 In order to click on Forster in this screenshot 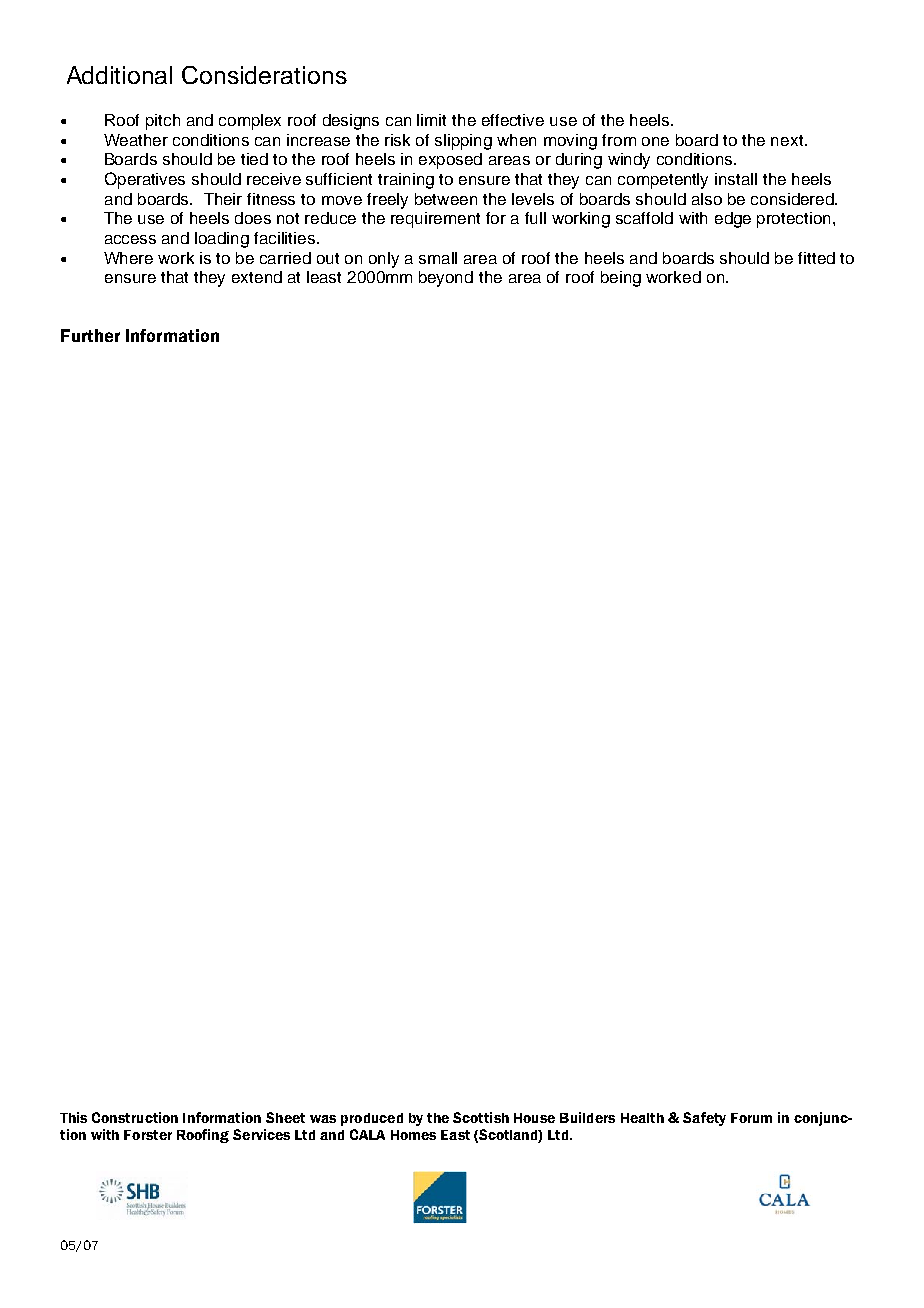, I will do `click(148, 1135)`.
